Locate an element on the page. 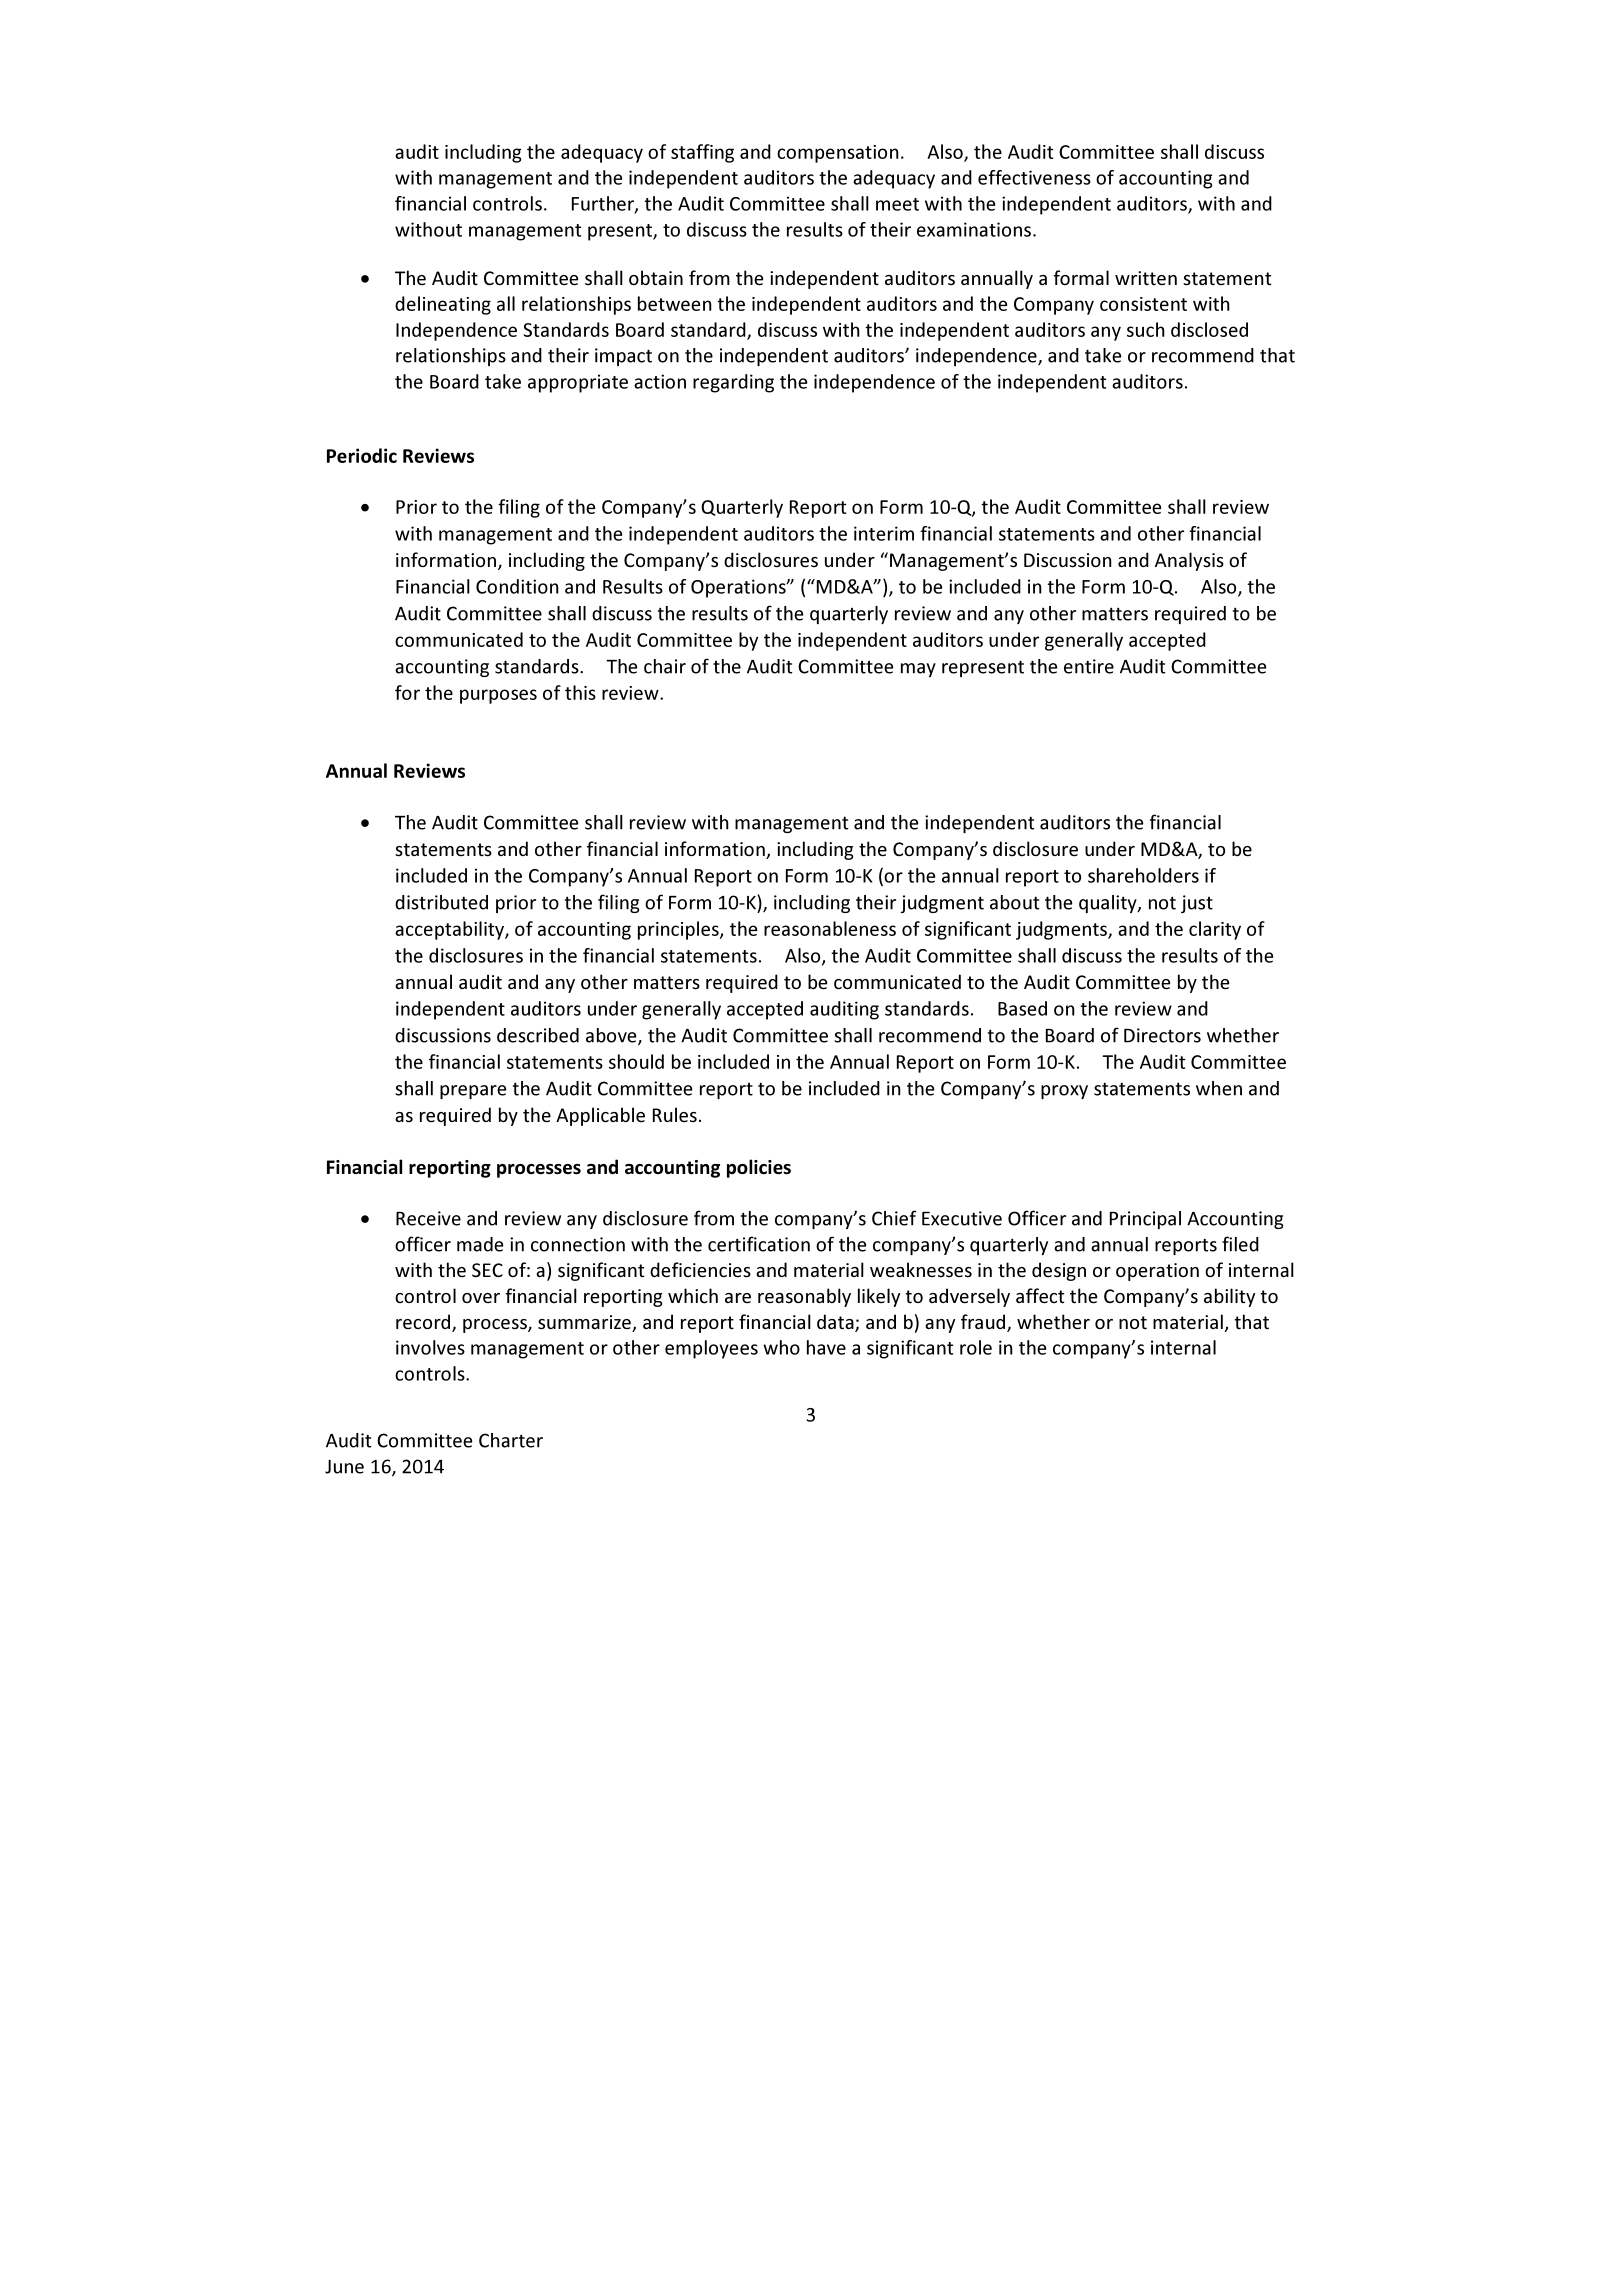 The width and height of the page is (1622, 2295). purposes is located at coordinates (498, 696).
